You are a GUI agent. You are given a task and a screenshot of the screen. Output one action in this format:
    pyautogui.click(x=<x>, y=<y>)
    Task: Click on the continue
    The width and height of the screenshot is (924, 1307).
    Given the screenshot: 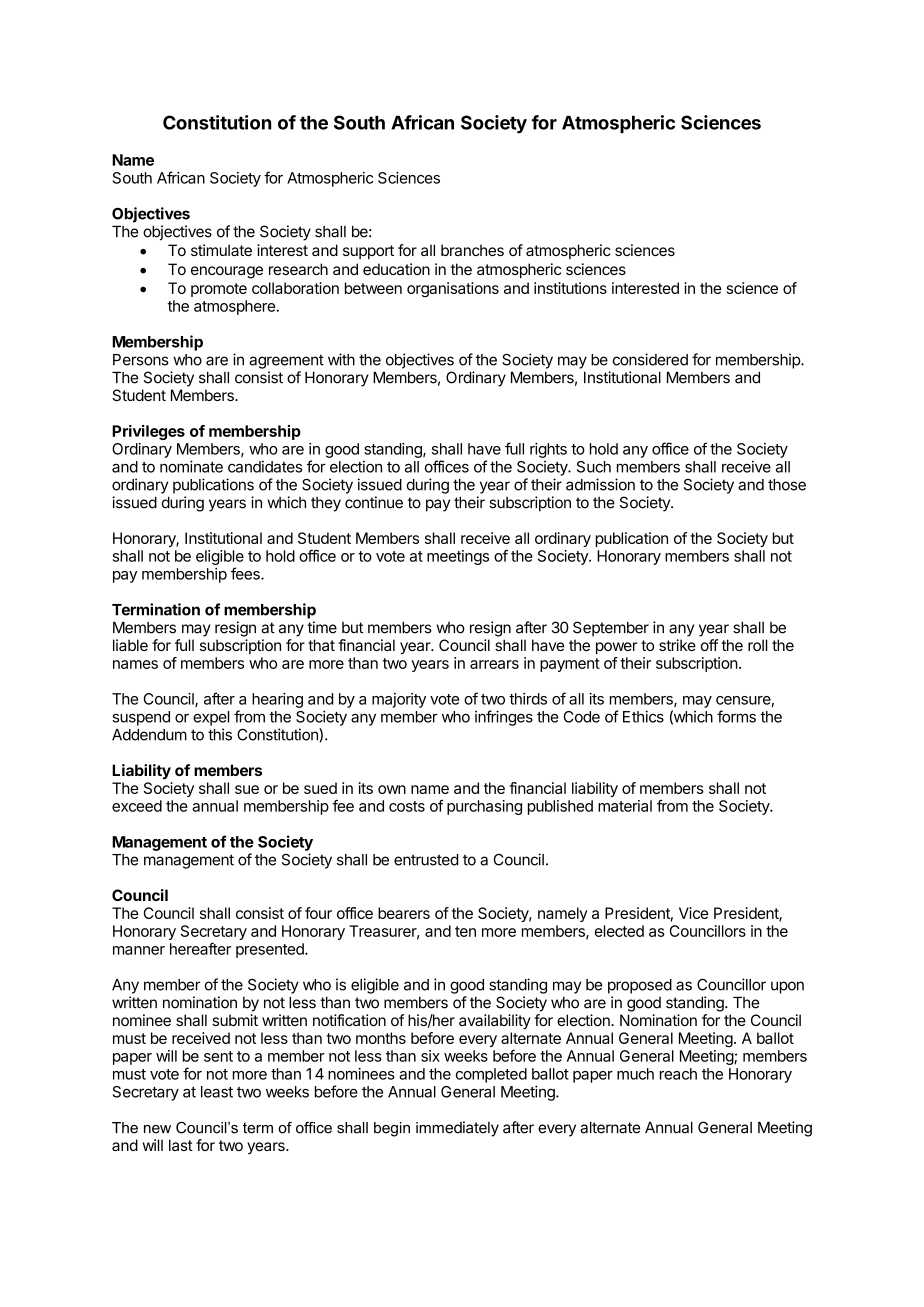 What is the action you would take?
    pyautogui.click(x=374, y=502)
